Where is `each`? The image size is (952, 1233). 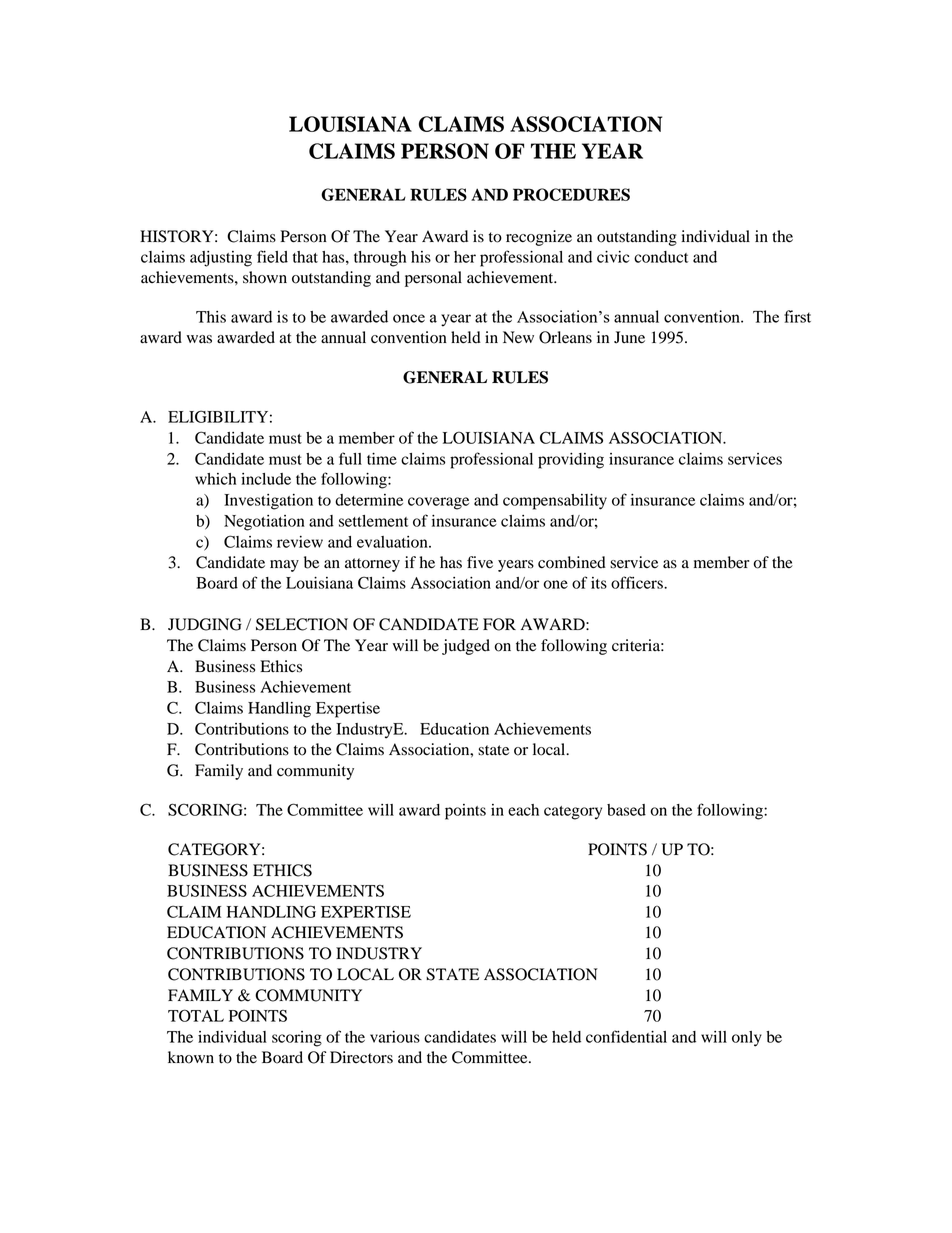
each is located at coordinates (523, 810).
